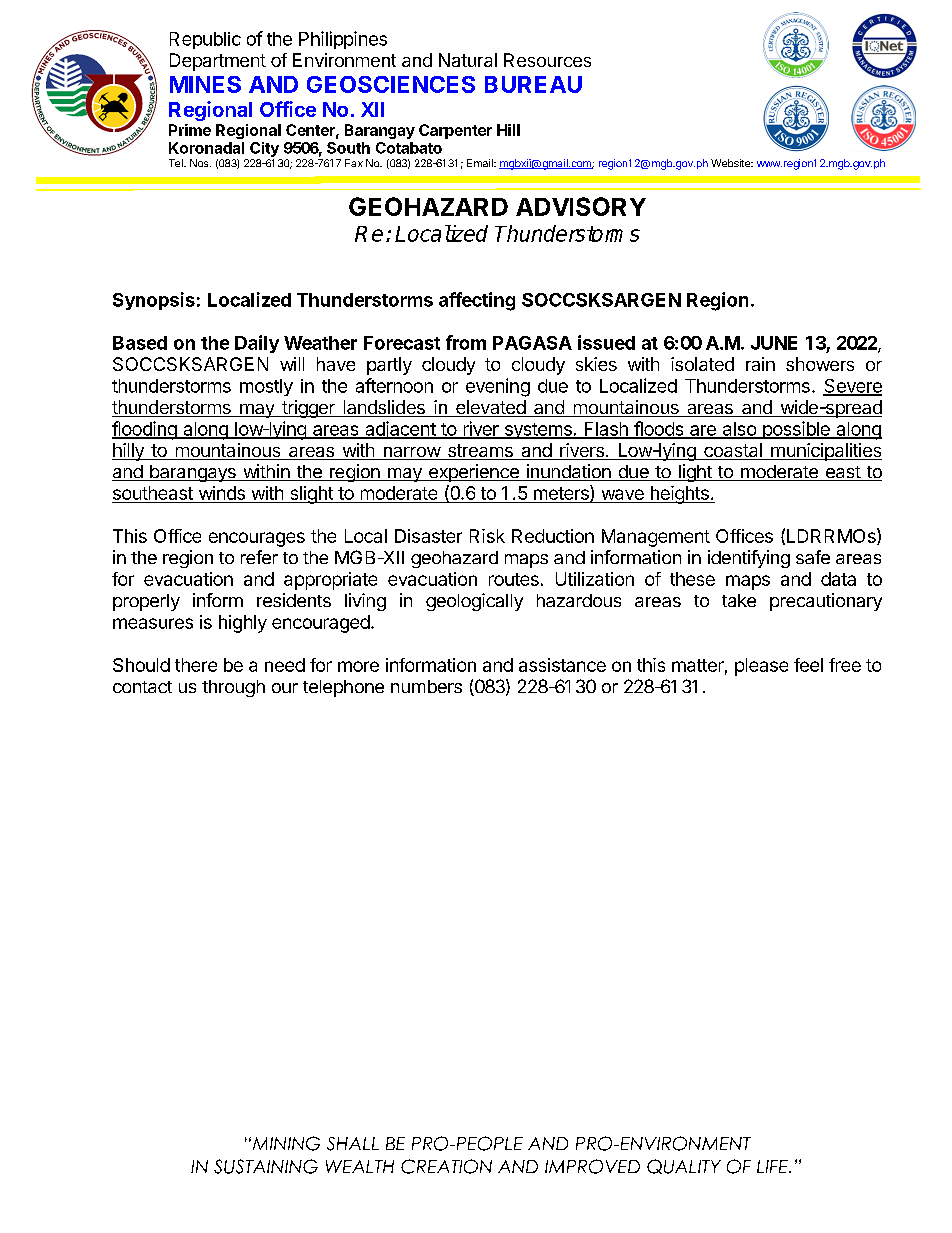 This image has height=1233, width=952. What do you see at coordinates (233, 688) in the image?
I see `through` at bounding box center [233, 688].
